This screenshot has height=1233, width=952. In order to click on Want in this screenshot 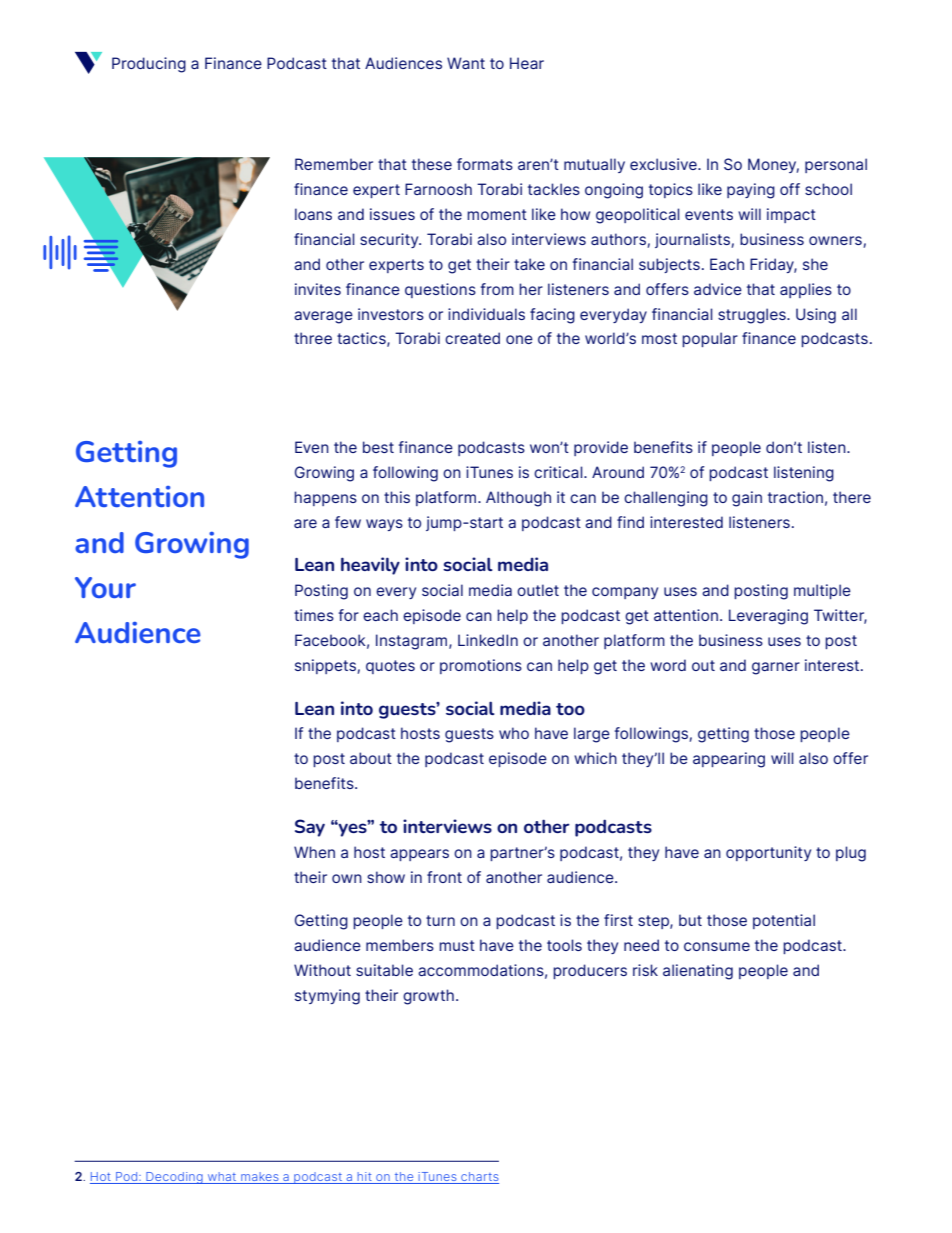, I will do `click(466, 63)`.
